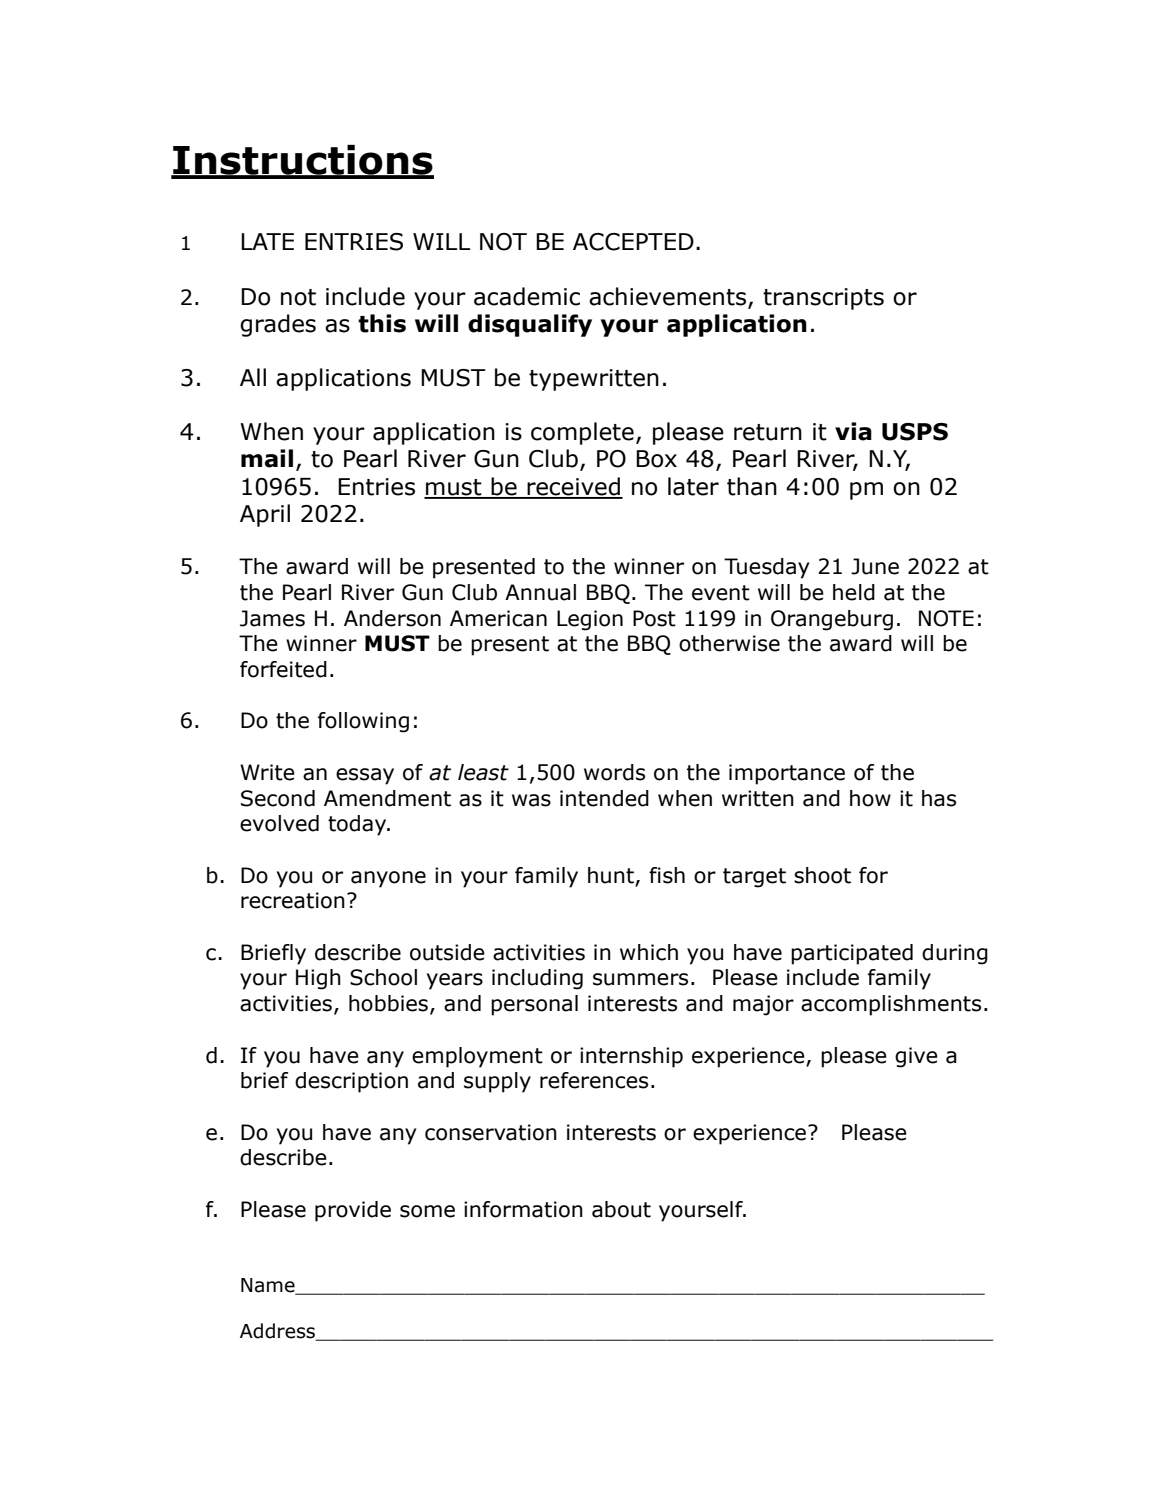 The width and height of the image is (1165, 1508). Describe the element at coordinates (823, 299) in the image. I see `transcripts` at that location.
